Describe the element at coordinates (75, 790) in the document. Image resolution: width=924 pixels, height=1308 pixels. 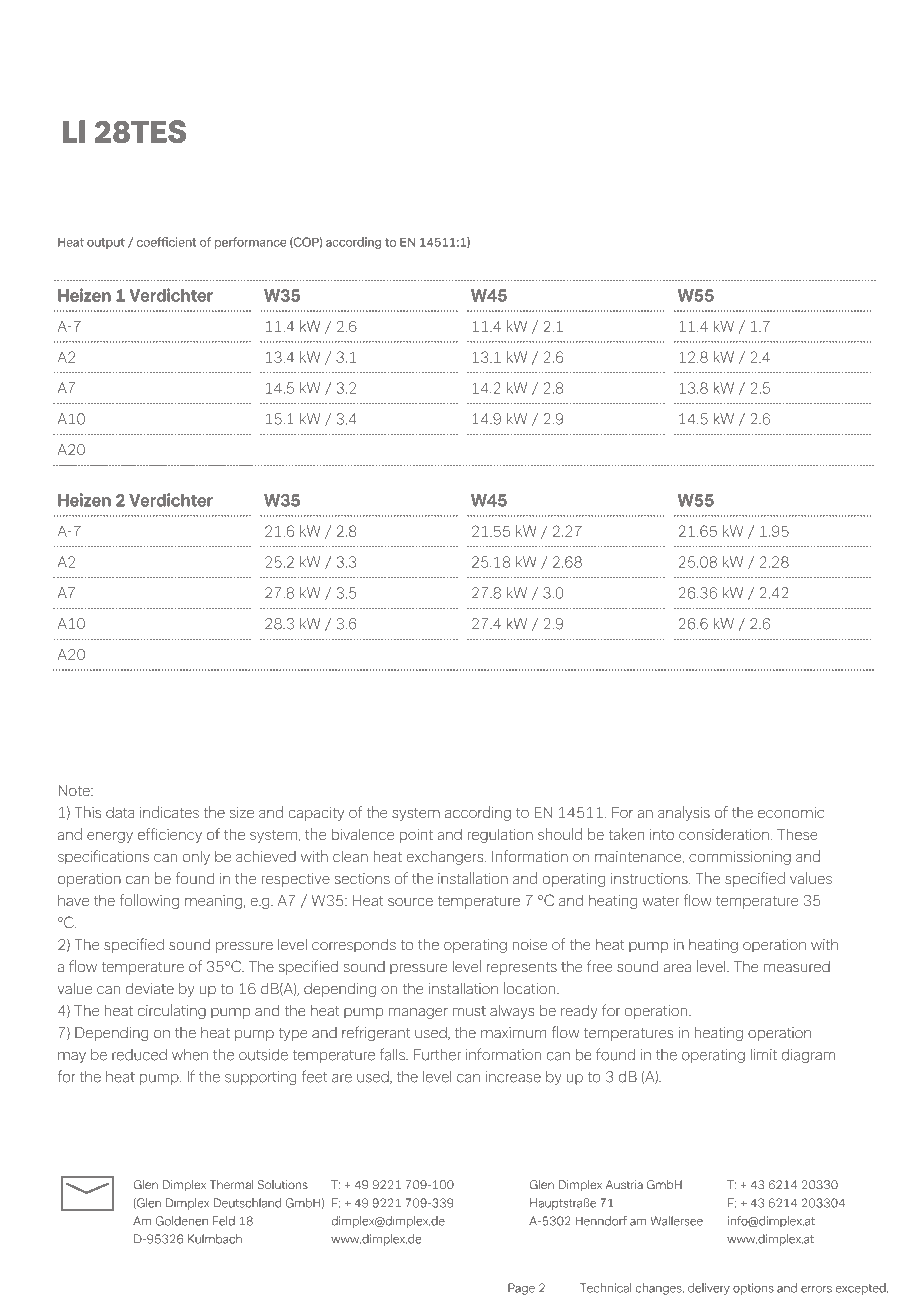
I see `Note` at that location.
